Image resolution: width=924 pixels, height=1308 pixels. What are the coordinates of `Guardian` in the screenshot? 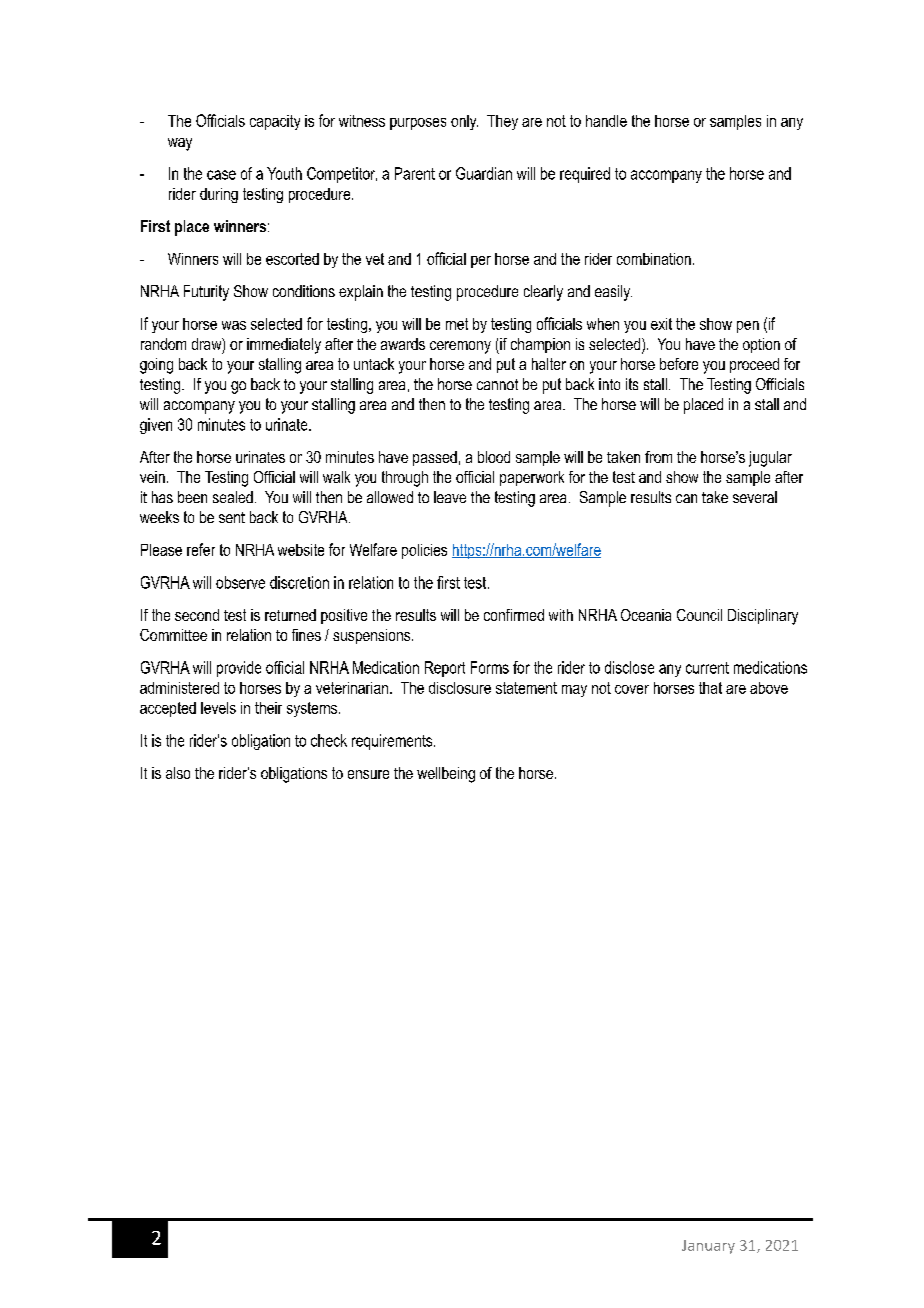 It's located at (484, 173).
